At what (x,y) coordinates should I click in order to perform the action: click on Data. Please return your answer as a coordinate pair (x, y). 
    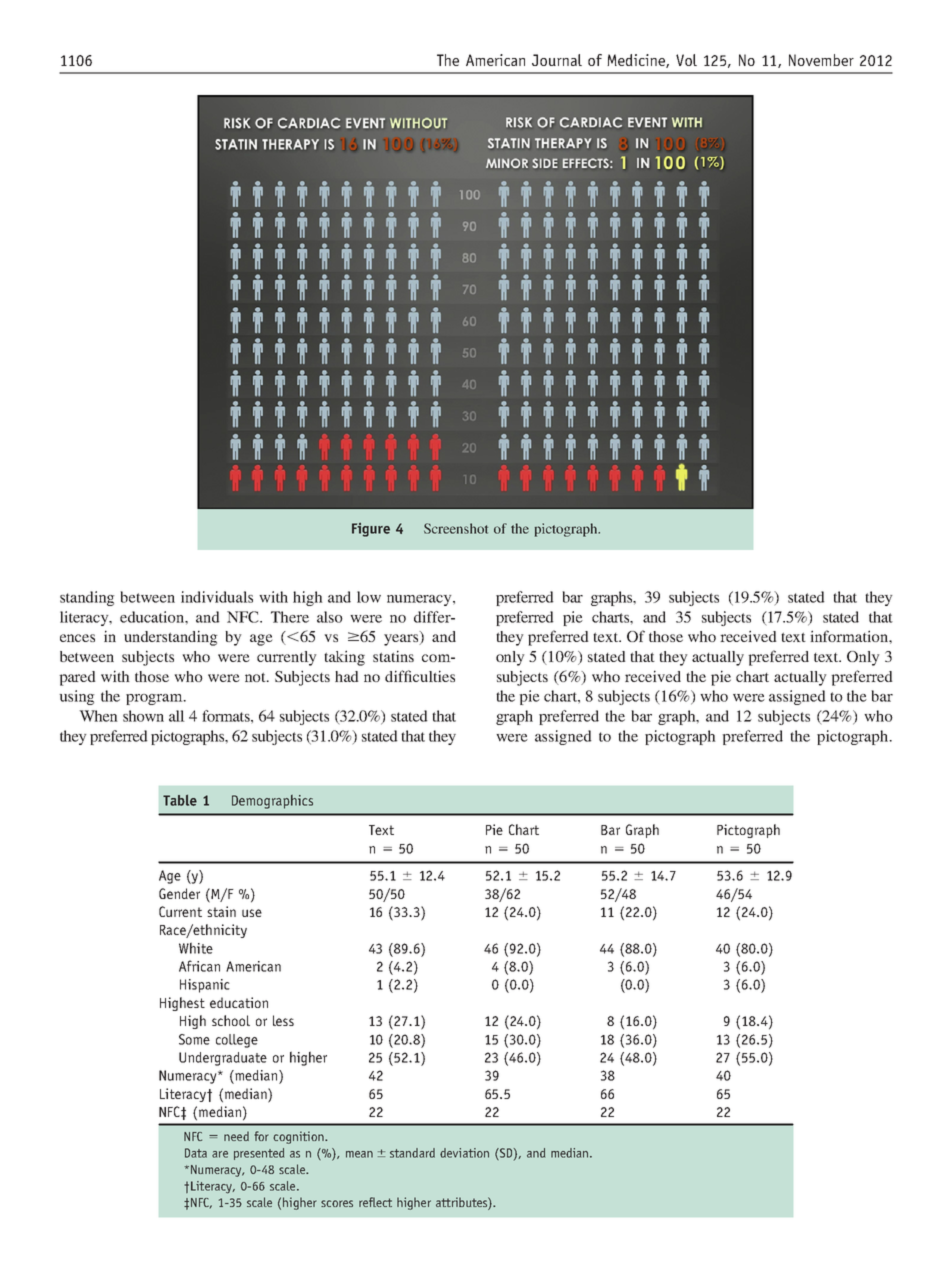
    Looking at the image, I should click on (196, 1153).
